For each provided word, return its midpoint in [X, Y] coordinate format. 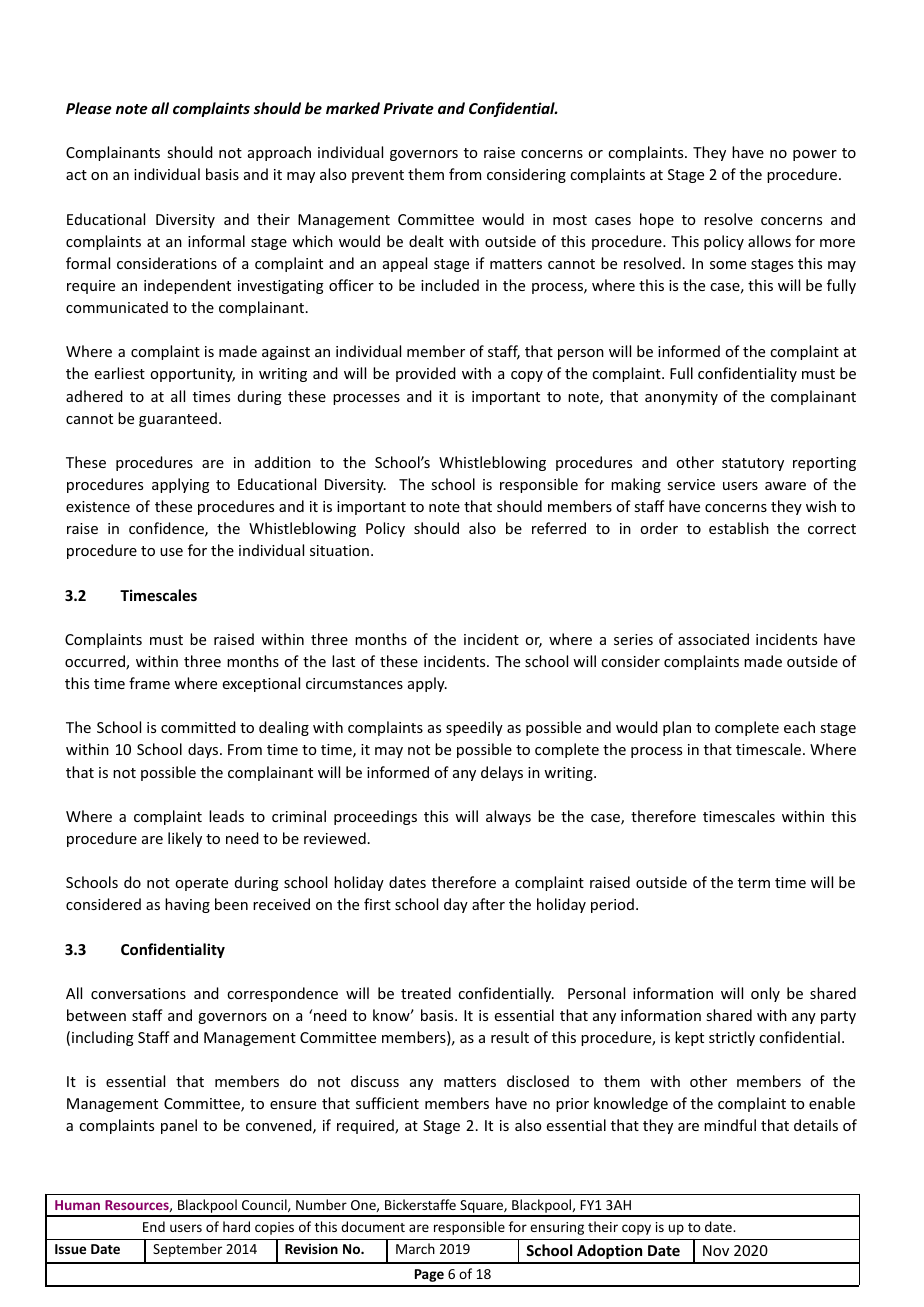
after [488, 904]
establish [739, 528]
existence [98, 506]
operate [201, 884]
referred [559, 528]
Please [89, 108]
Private [408, 108]
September [187, 1250]
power [815, 155]
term [754, 883]
